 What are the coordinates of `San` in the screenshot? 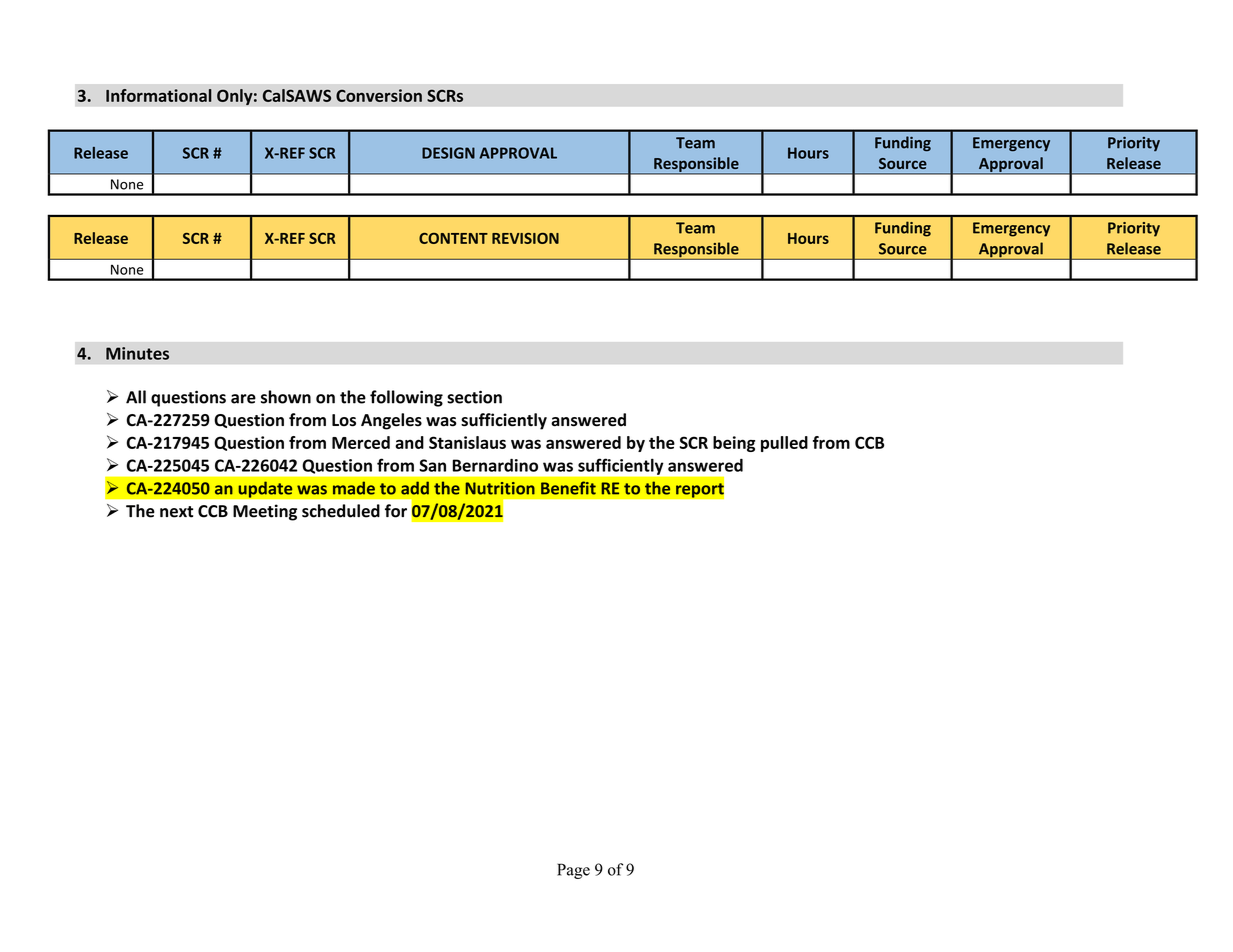 It's located at (432, 465).
